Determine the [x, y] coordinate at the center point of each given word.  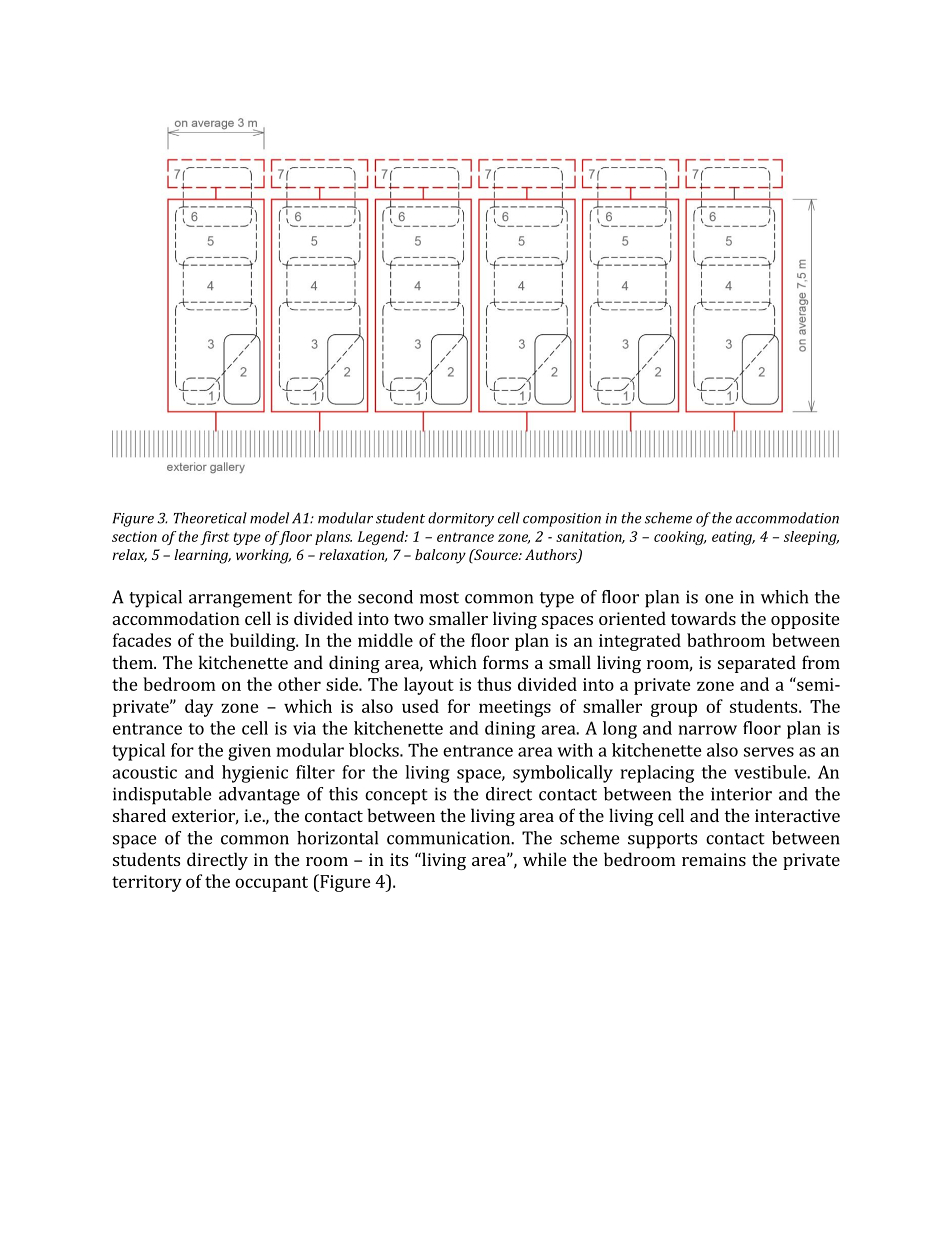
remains [714, 859]
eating [733, 538]
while [544, 859]
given [249, 752]
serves [769, 752]
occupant [271, 884]
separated [757, 664]
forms [505, 662]
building [264, 642]
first [214, 538]
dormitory [461, 519]
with [575, 750]
